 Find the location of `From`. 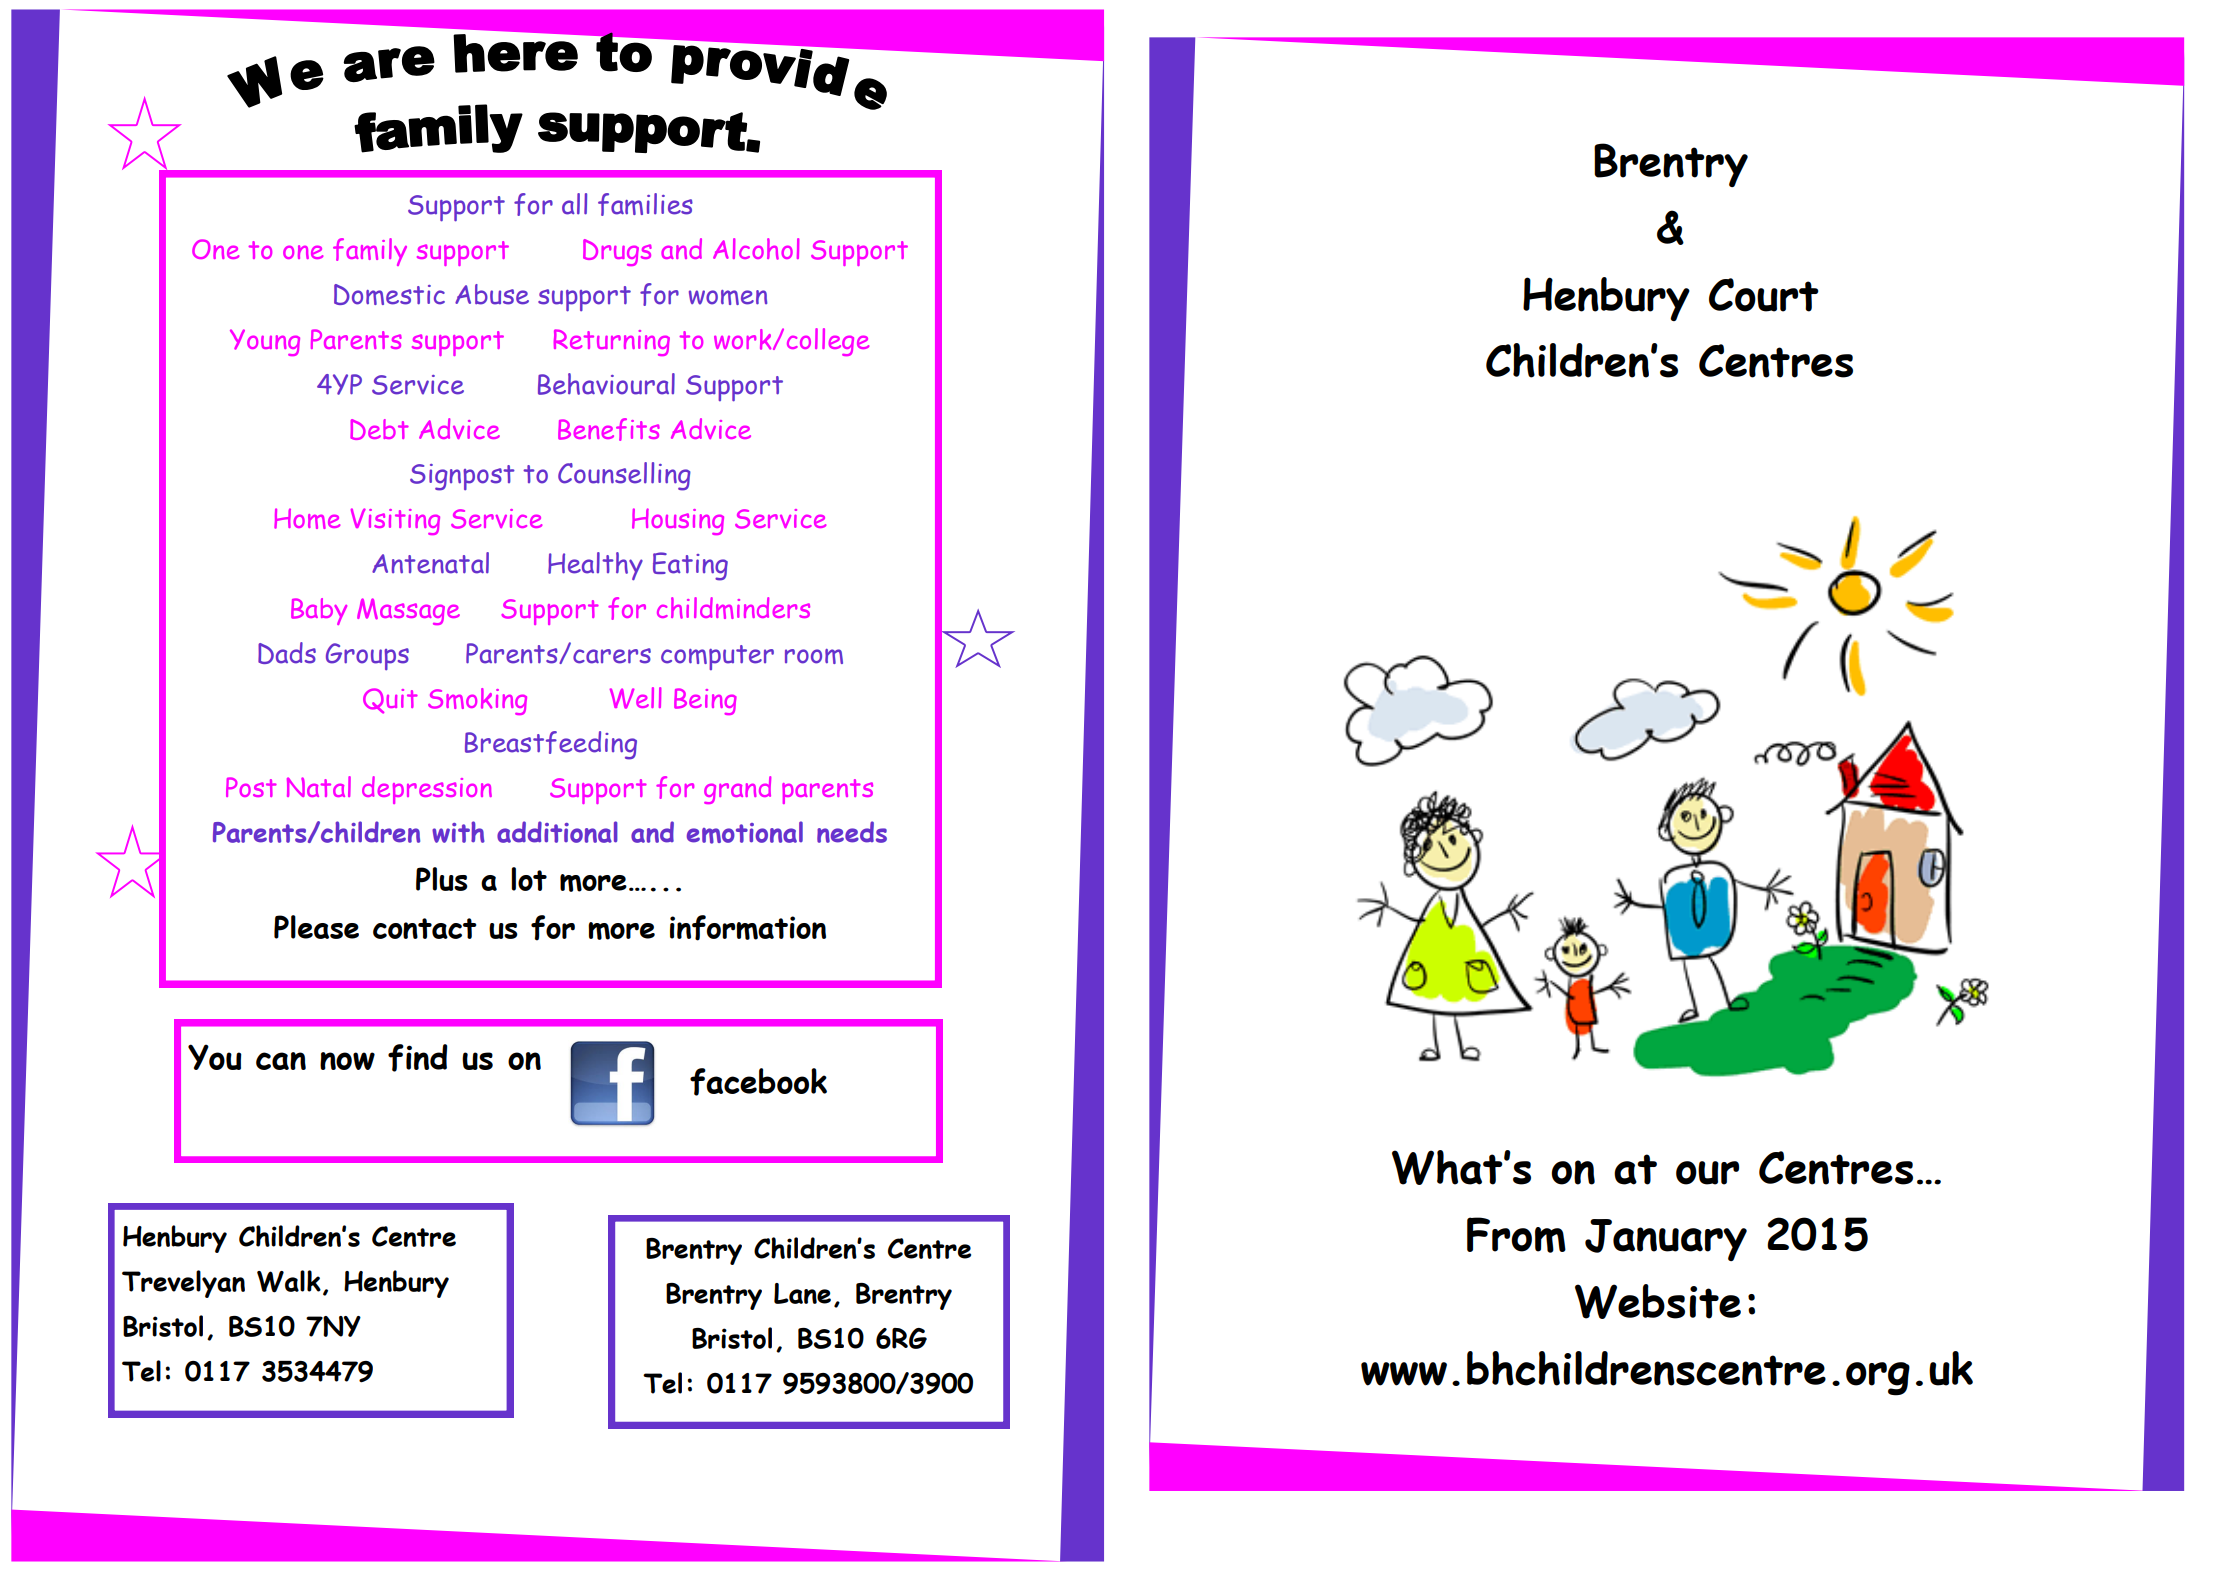

From is located at coordinates (1516, 1235).
